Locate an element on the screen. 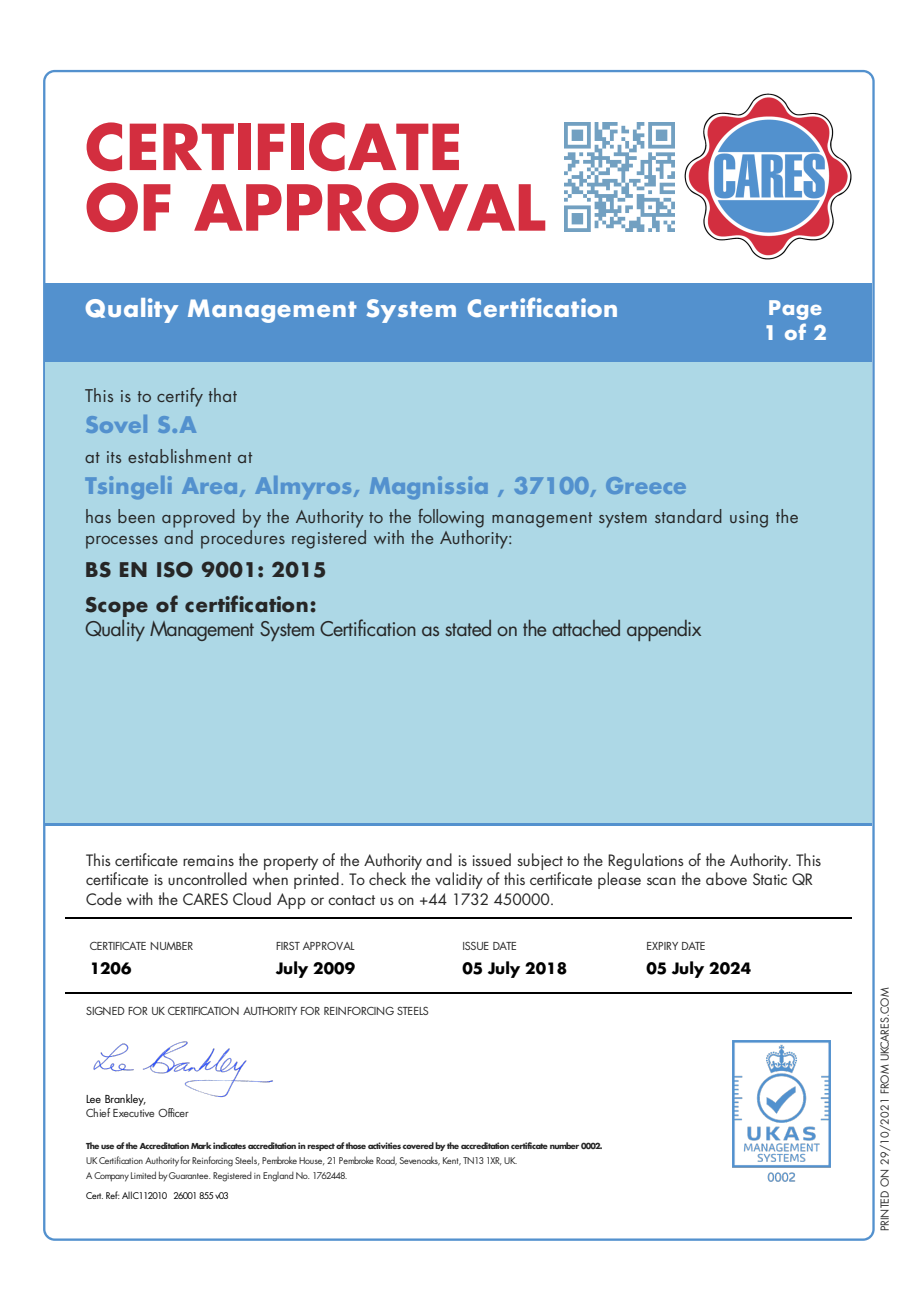  EXPIRY is located at coordinates (662, 946).
